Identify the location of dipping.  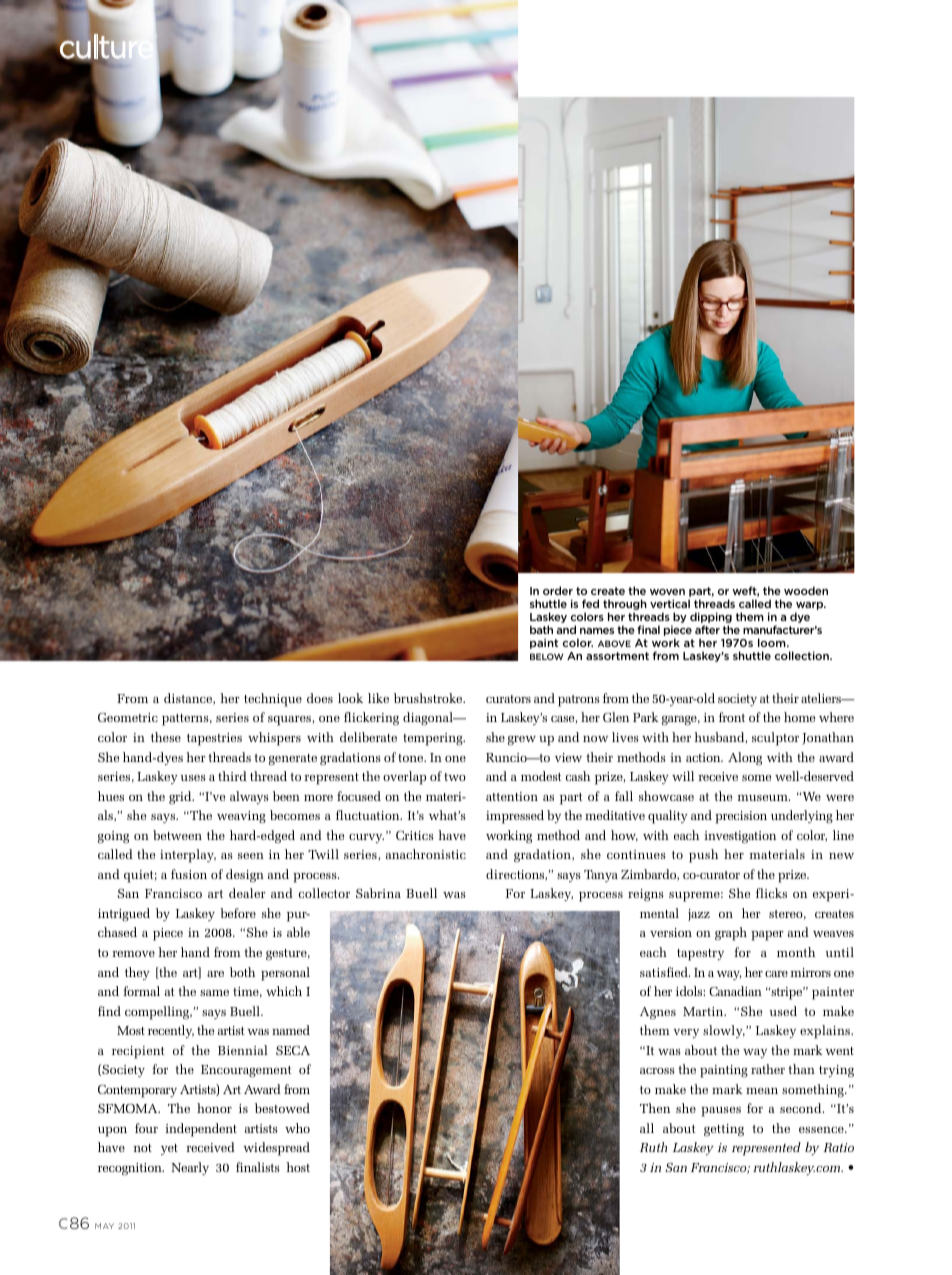
(711, 619).
